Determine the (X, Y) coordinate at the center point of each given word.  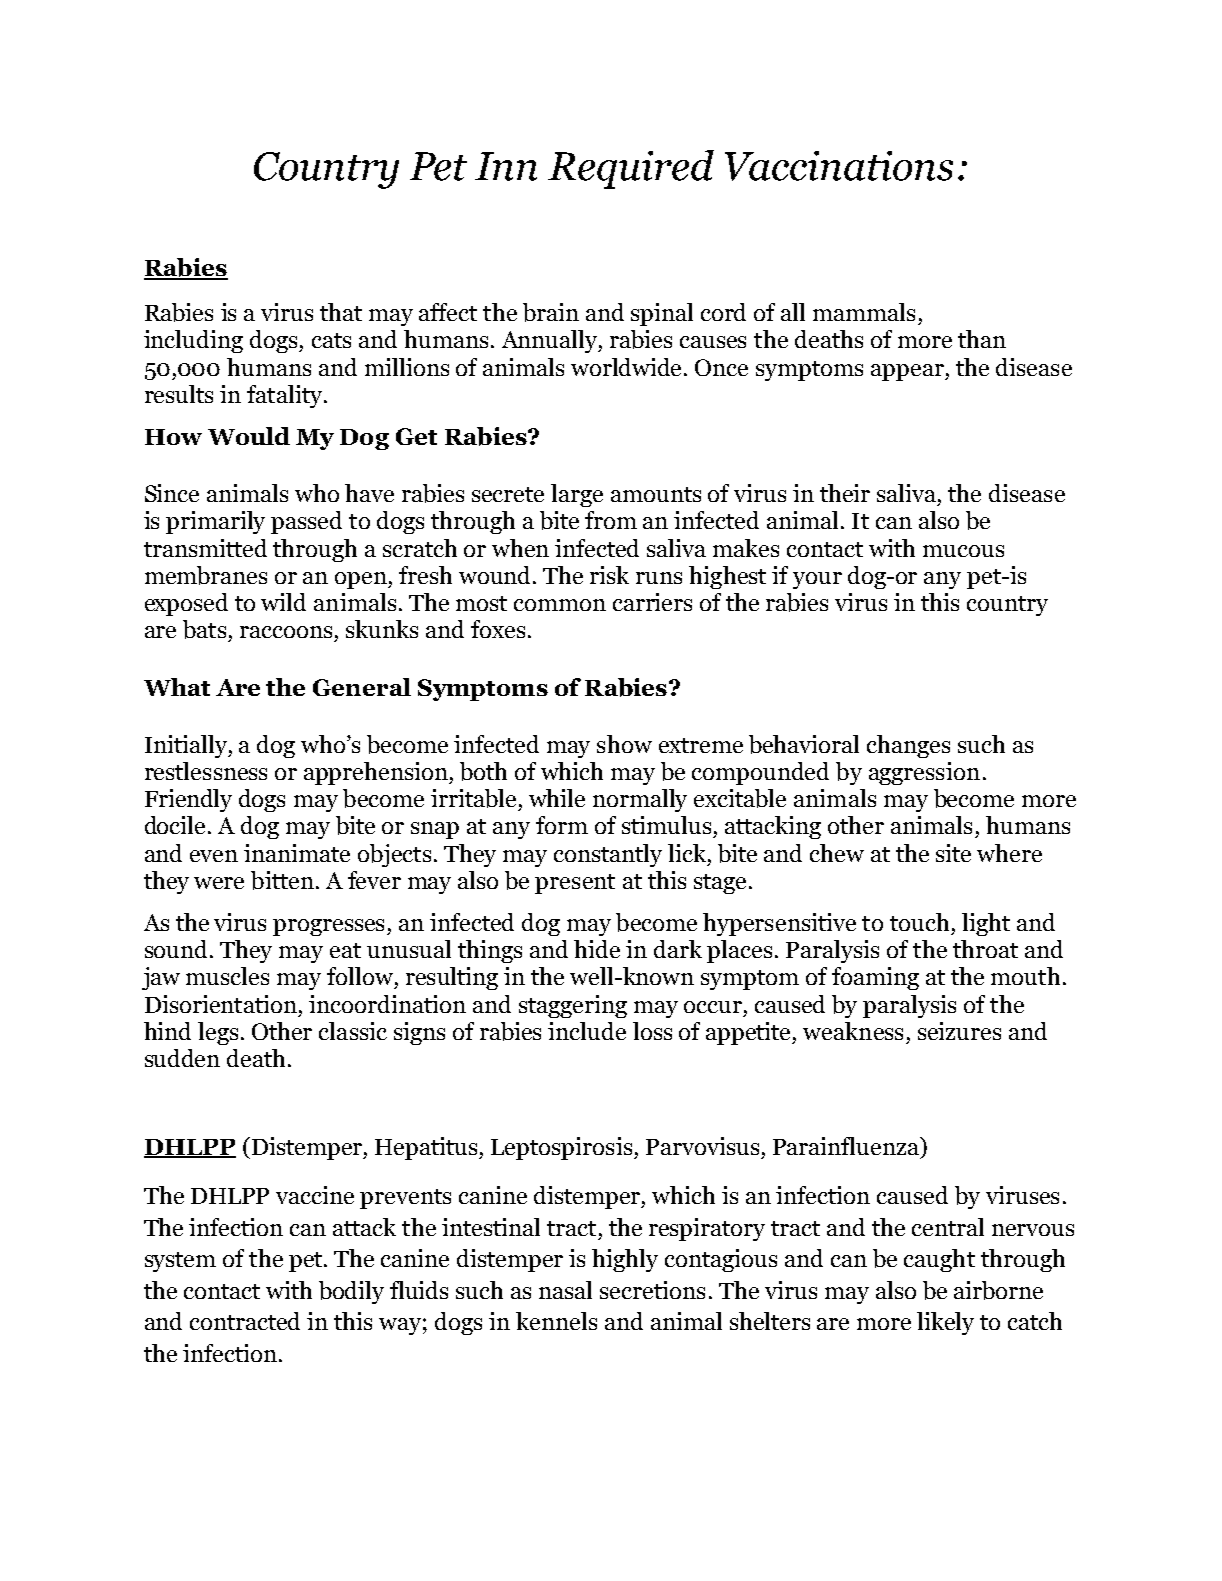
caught (939, 1260)
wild (283, 602)
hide (597, 949)
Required (631, 169)
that (341, 312)
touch (919, 922)
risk (609, 575)
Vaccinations (839, 166)
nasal (565, 1290)
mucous (963, 551)
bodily (351, 1292)
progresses (330, 927)
